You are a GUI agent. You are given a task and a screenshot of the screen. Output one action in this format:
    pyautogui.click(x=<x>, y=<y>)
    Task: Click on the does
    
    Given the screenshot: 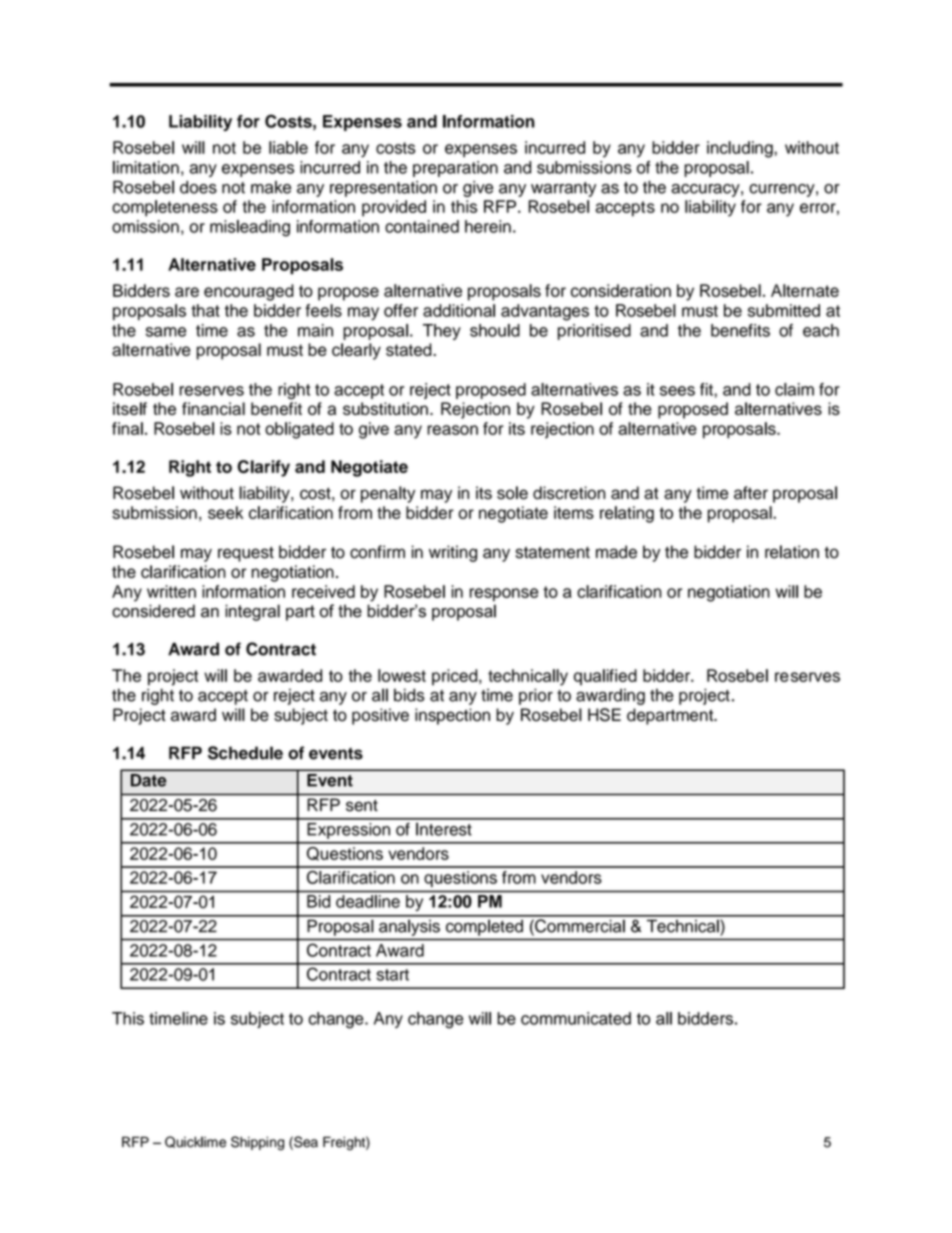 What is the action you would take?
    pyautogui.click(x=198, y=187)
